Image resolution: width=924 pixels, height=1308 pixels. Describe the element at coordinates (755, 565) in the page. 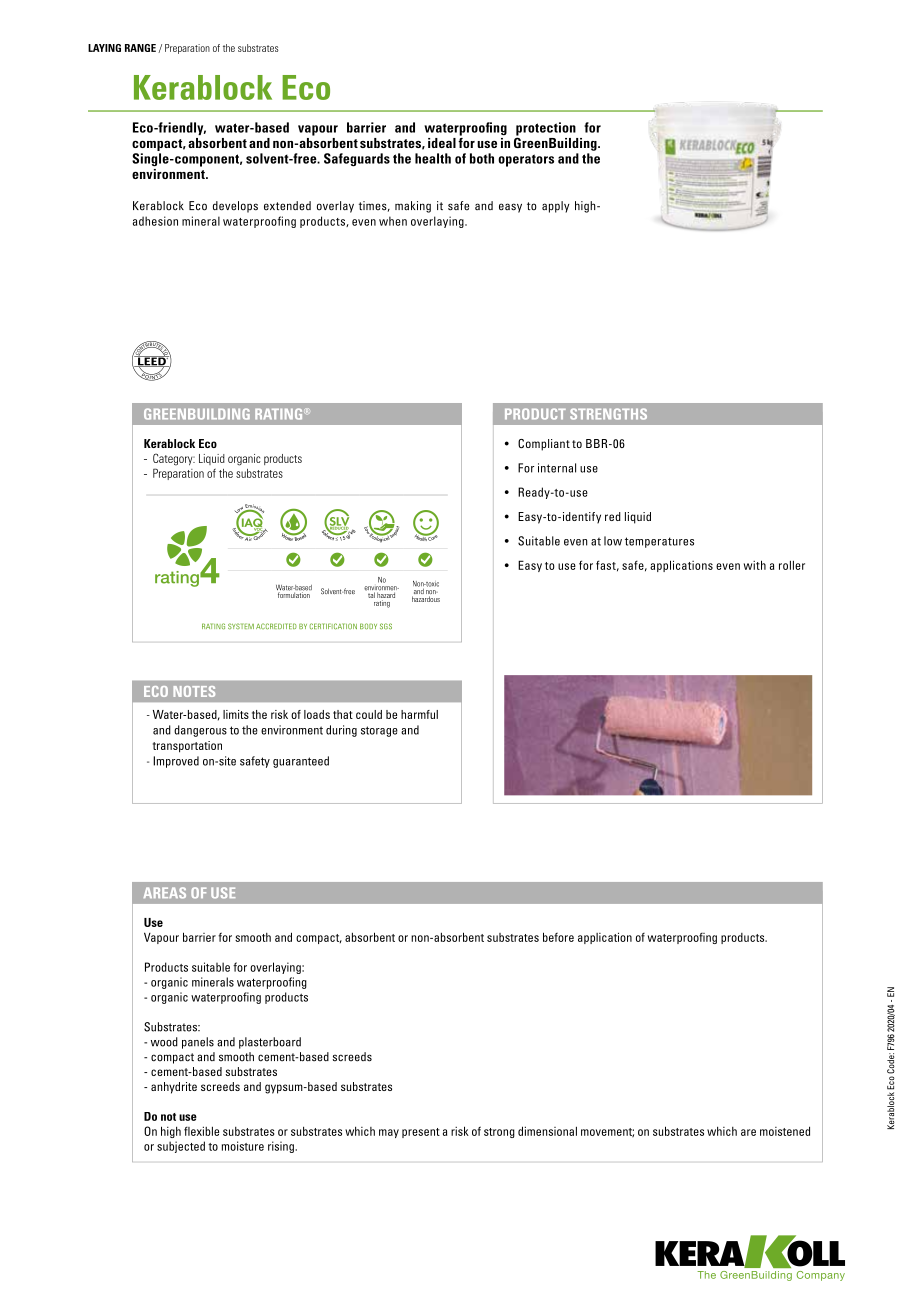

I see `with` at that location.
